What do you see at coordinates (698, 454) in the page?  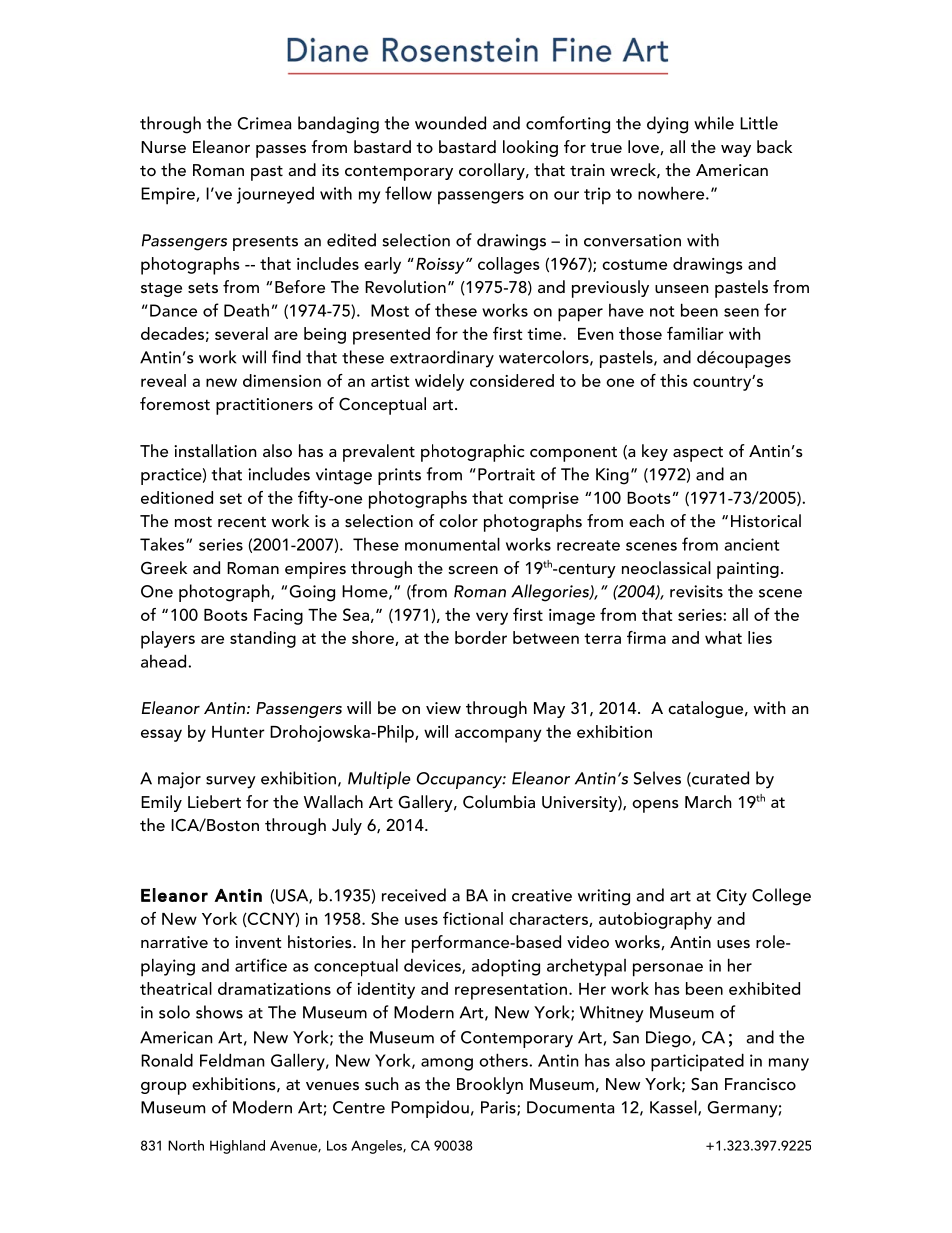 I see `aspect` at bounding box center [698, 454].
